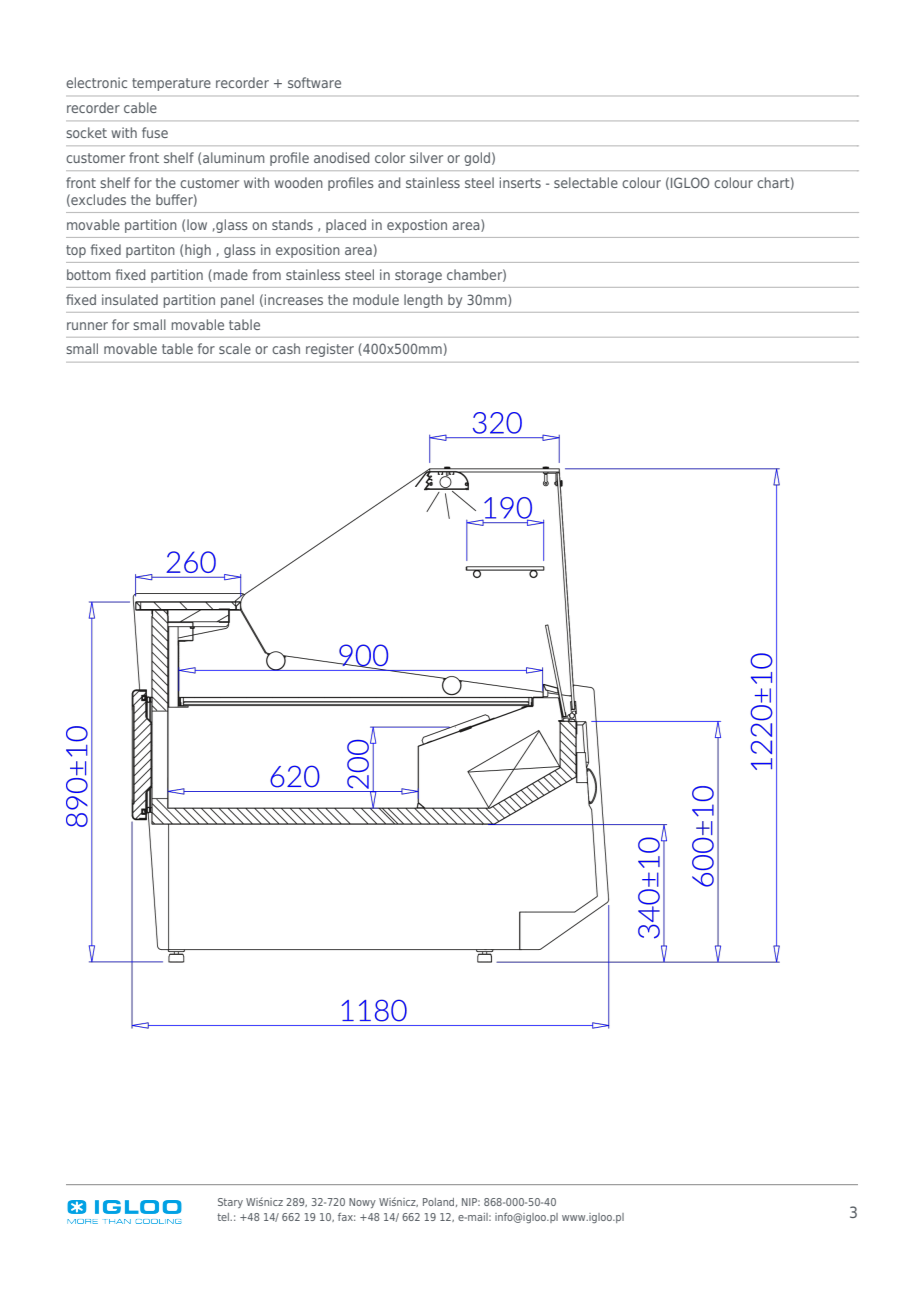  What do you see at coordinates (87, 326) in the document?
I see `runner` at bounding box center [87, 326].
